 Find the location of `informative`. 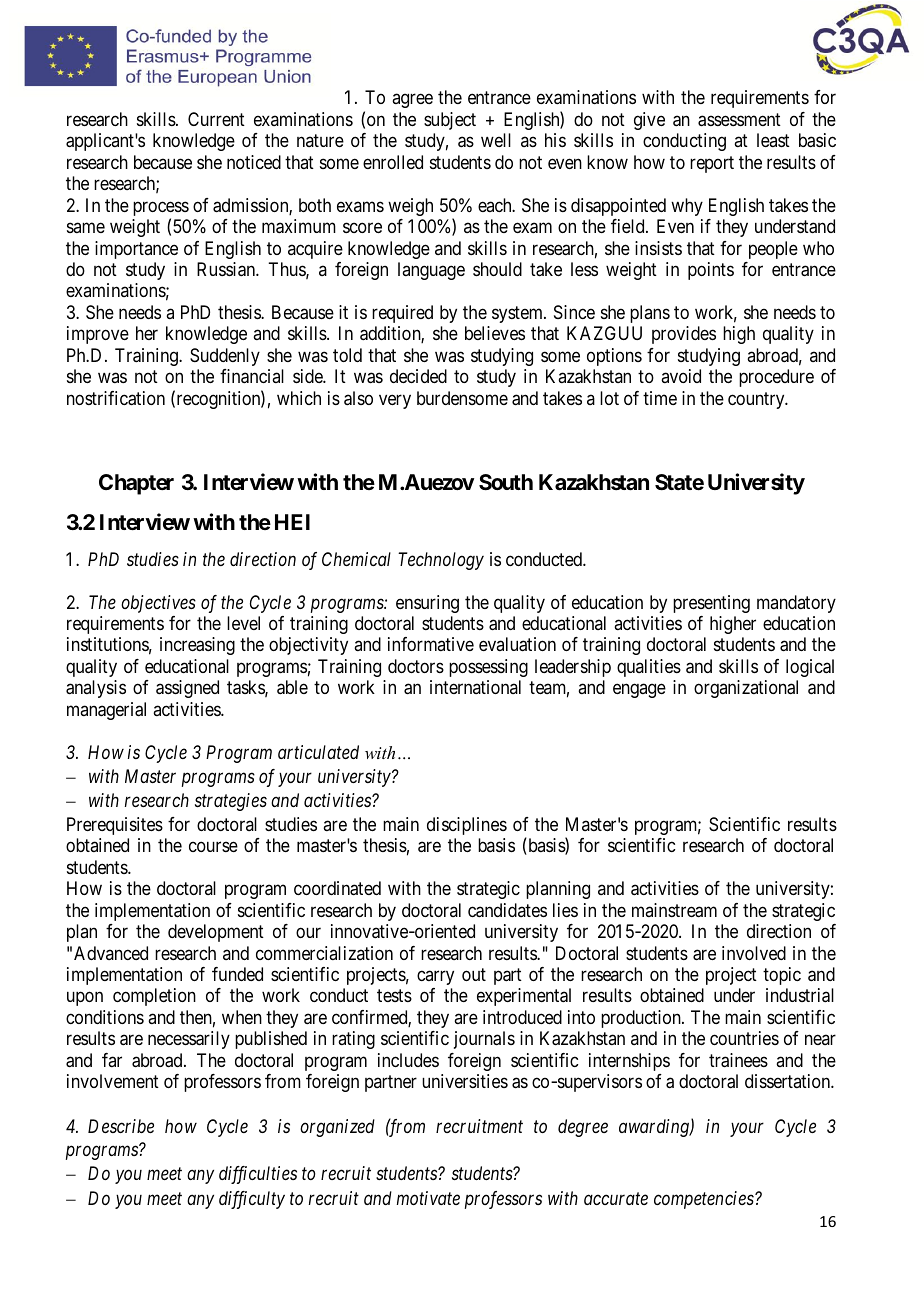

informative is located at coordinates (431, 644).
